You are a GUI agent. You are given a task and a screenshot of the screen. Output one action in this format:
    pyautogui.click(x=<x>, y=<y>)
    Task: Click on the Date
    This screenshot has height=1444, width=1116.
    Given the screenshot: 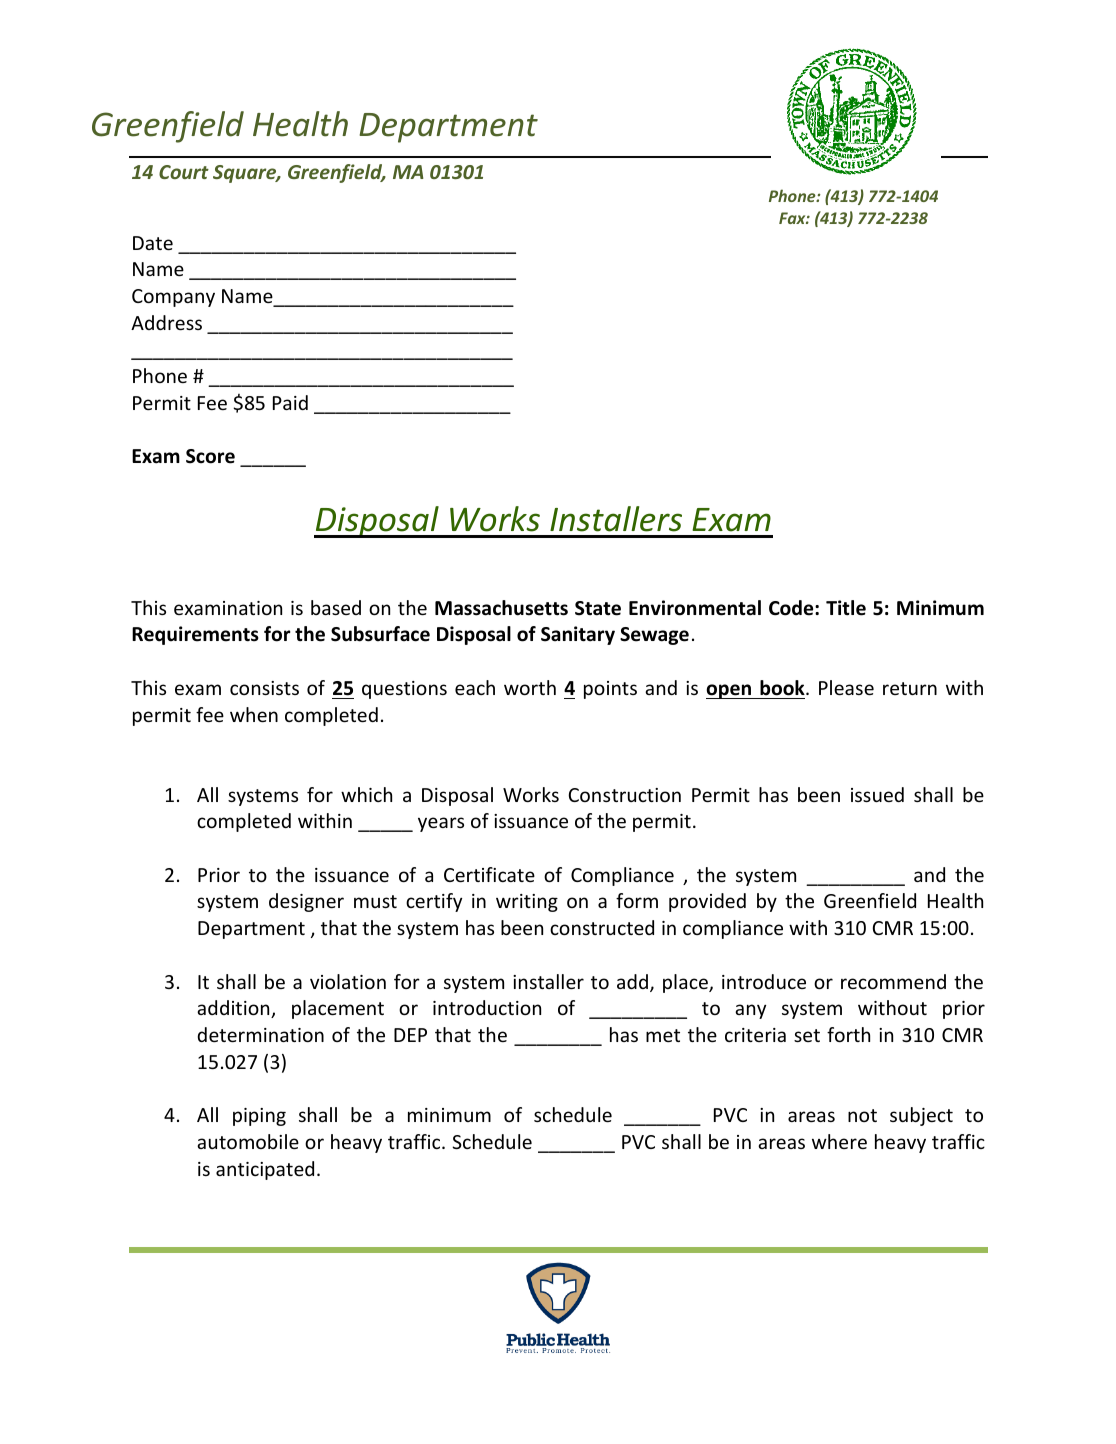 What is the action you would take?
    pyautogui.click(x=153, y=243)
